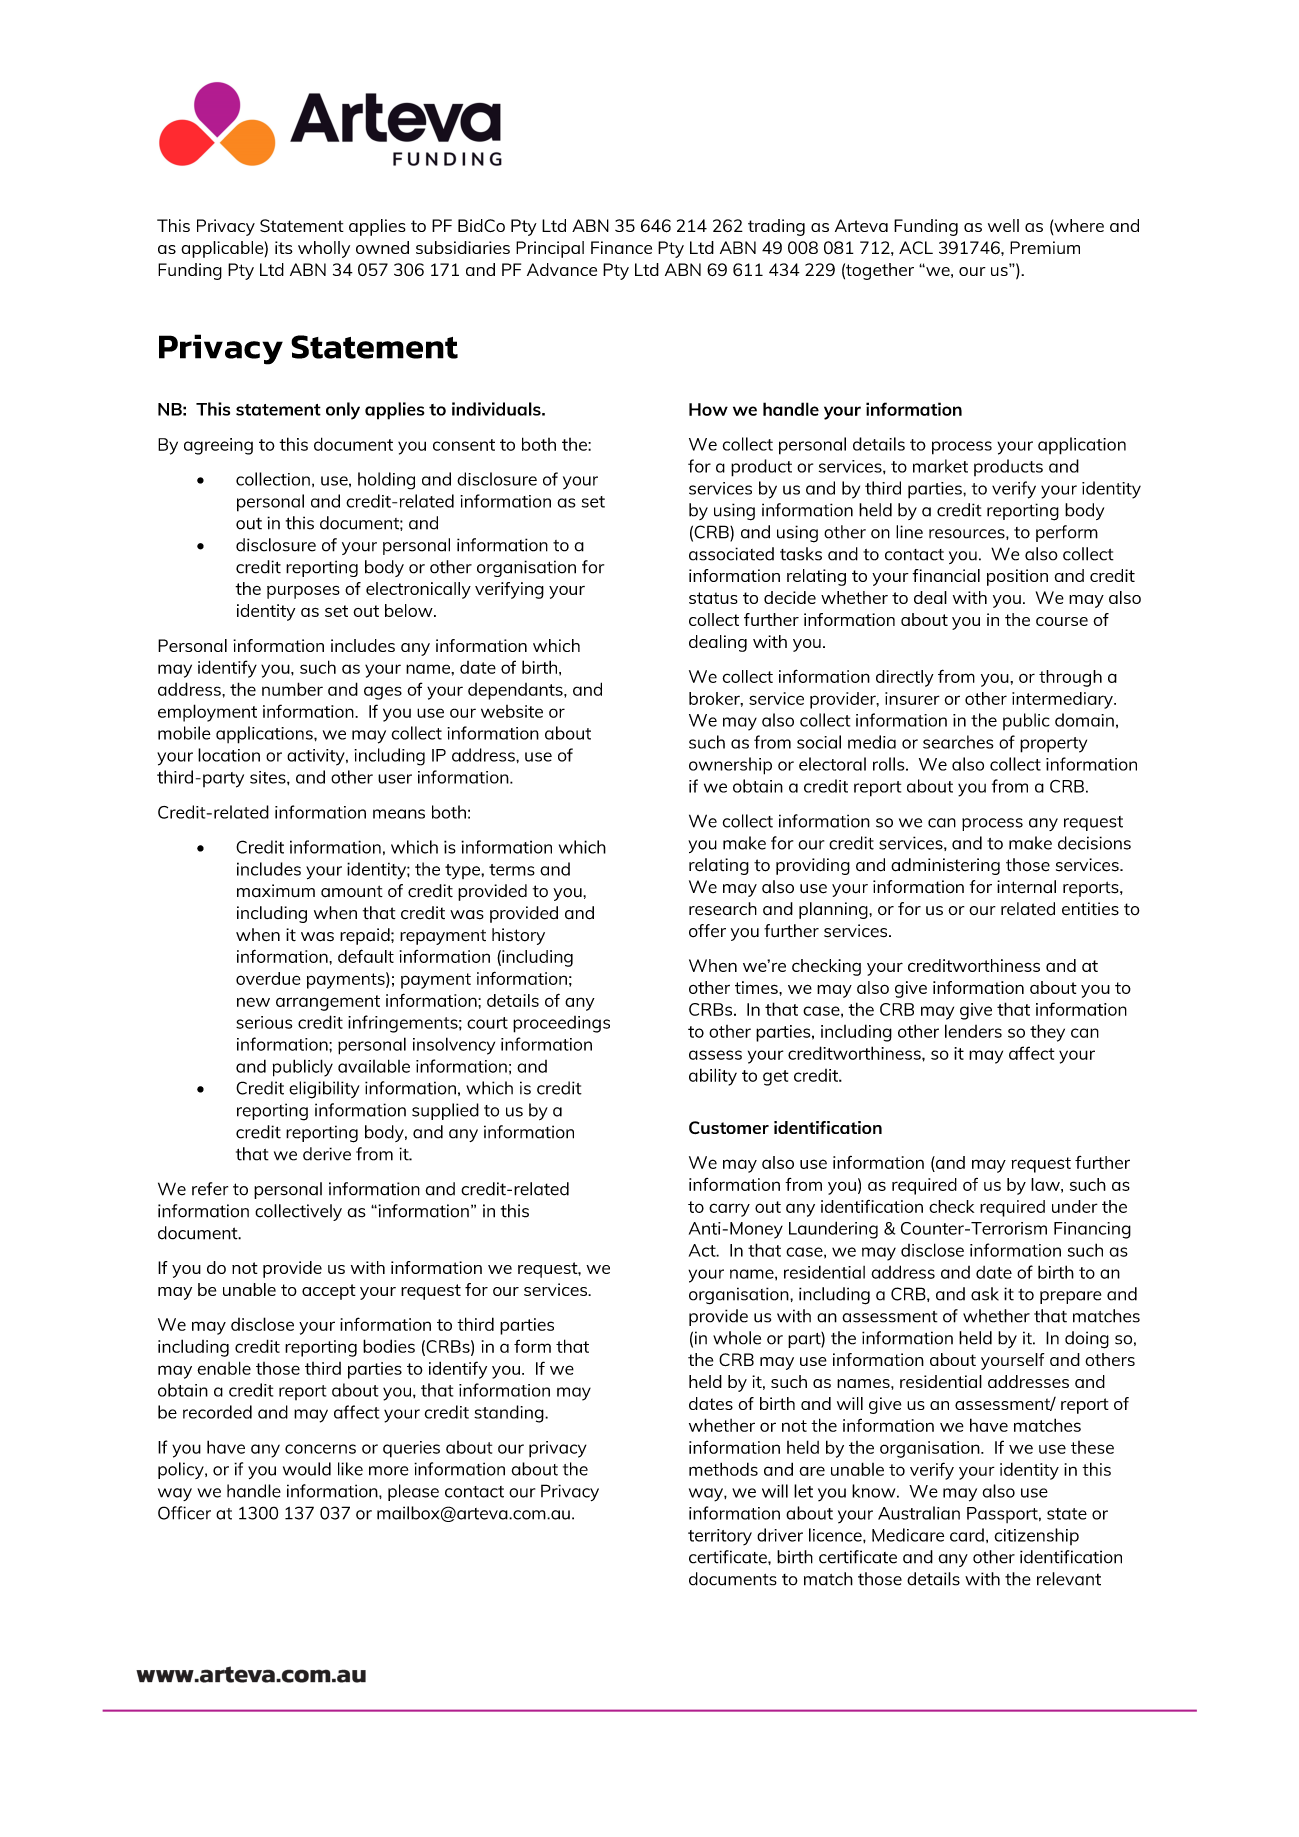 The image size is (1299, 1837). Describe the element at coordinates (284, 247) in the screenshot. I see `its` at that location.
